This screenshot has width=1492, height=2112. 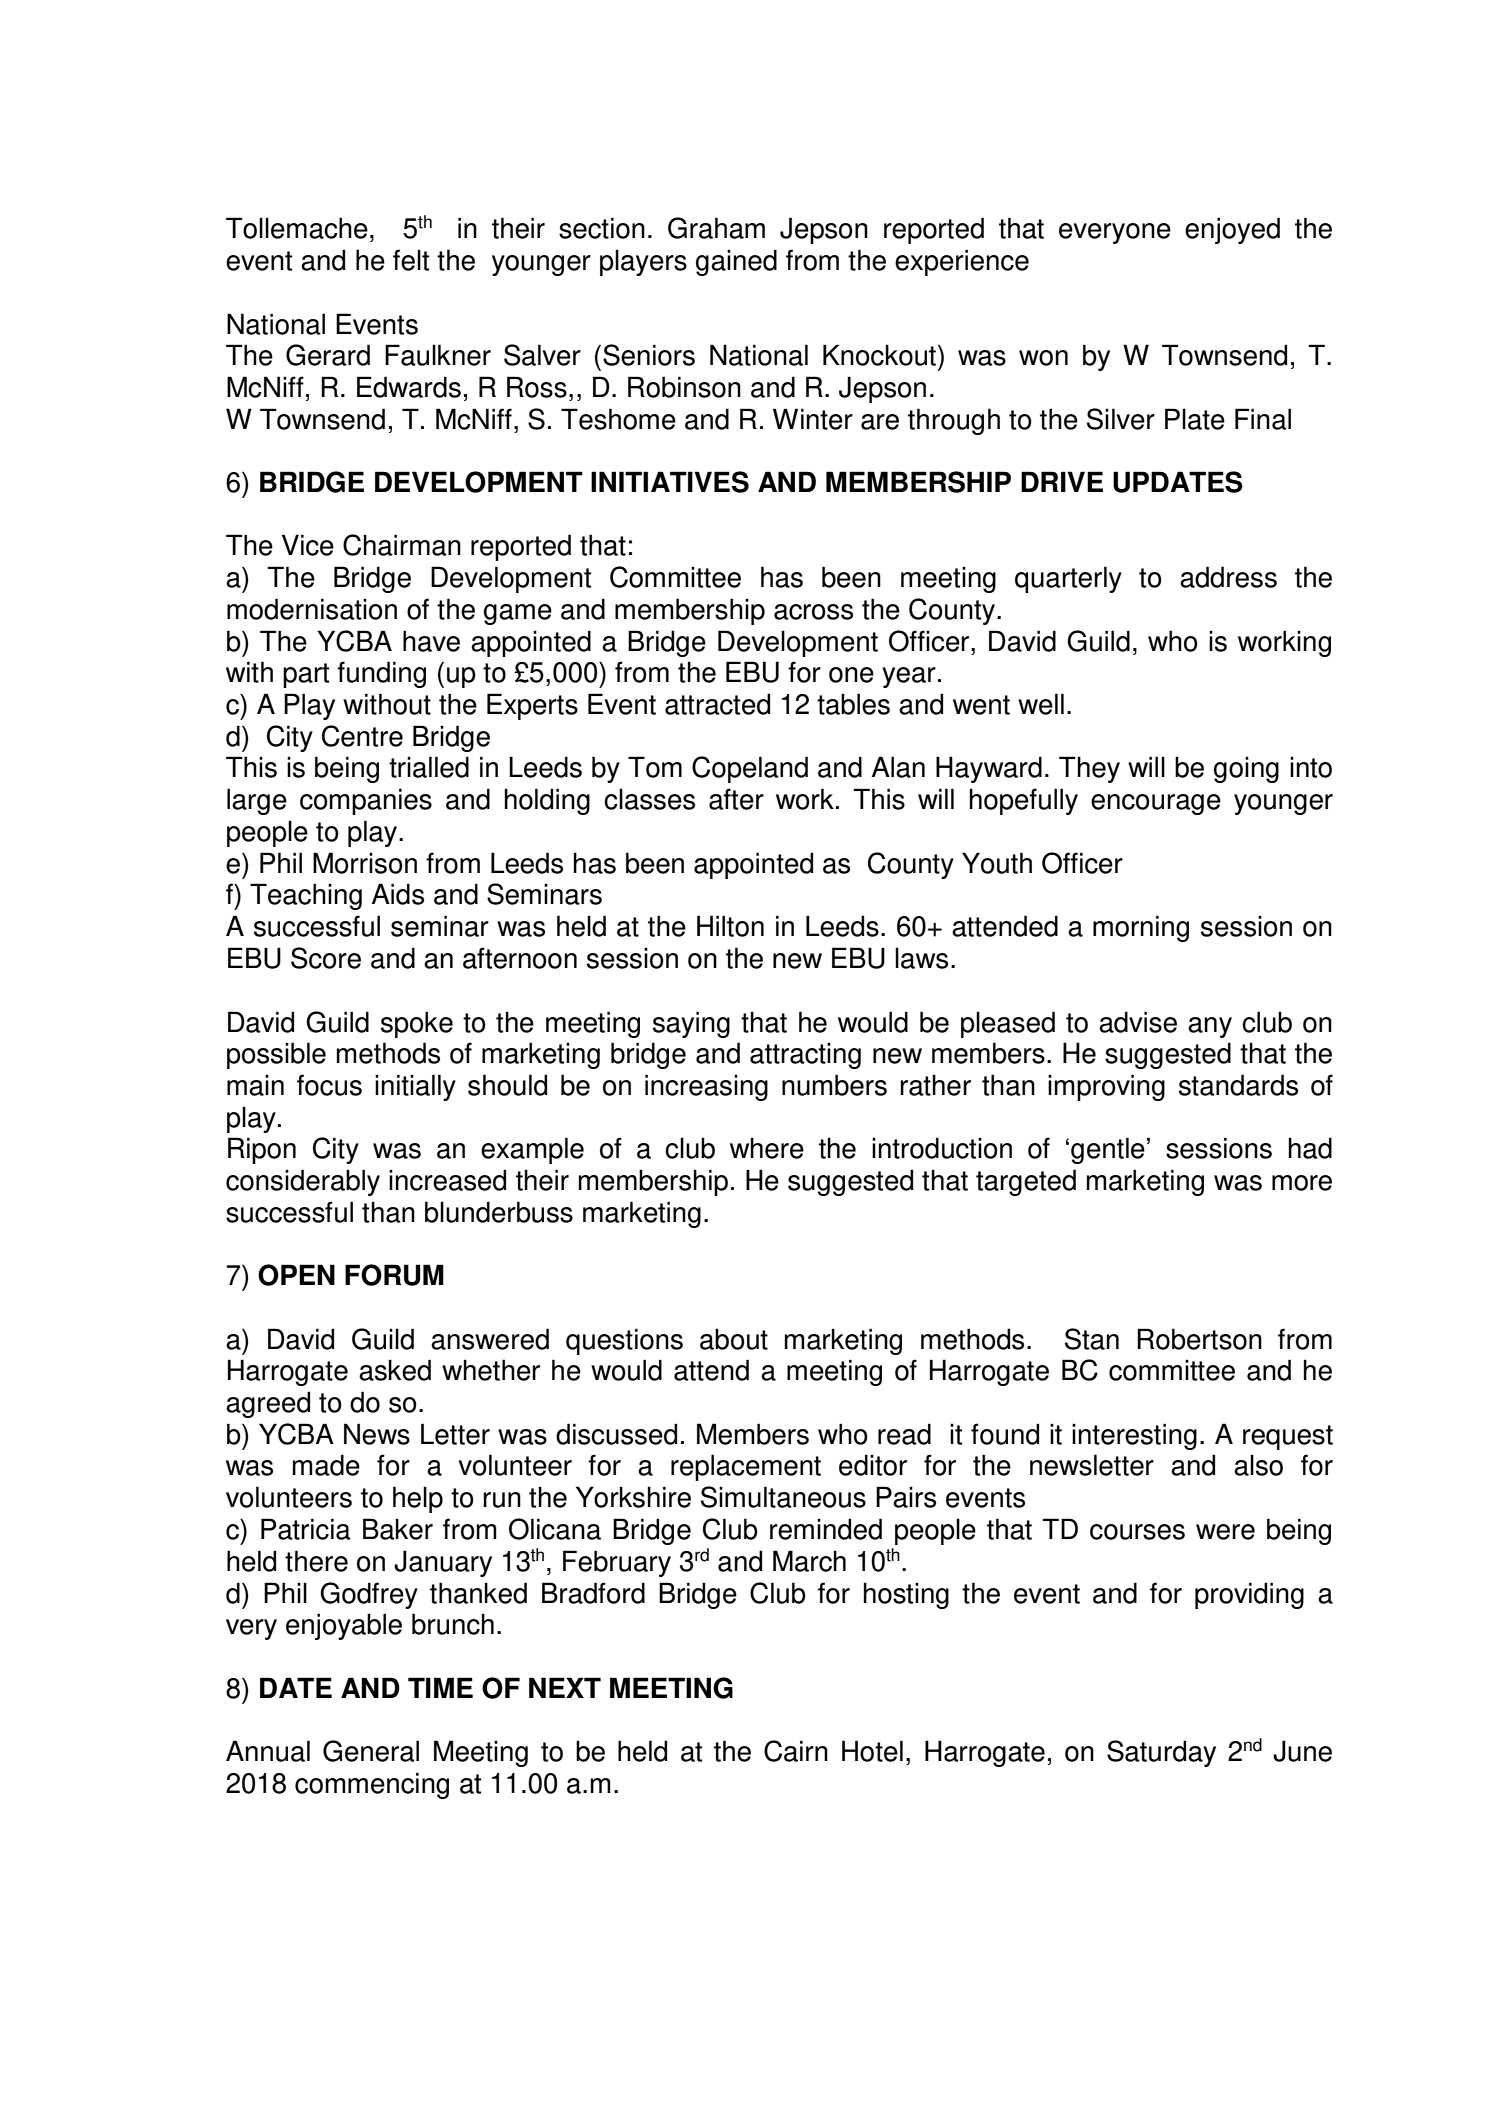 What do you see at coordinates (736, 262) in the screenshot?
I see `gained` at bounding box center [736, 262].
